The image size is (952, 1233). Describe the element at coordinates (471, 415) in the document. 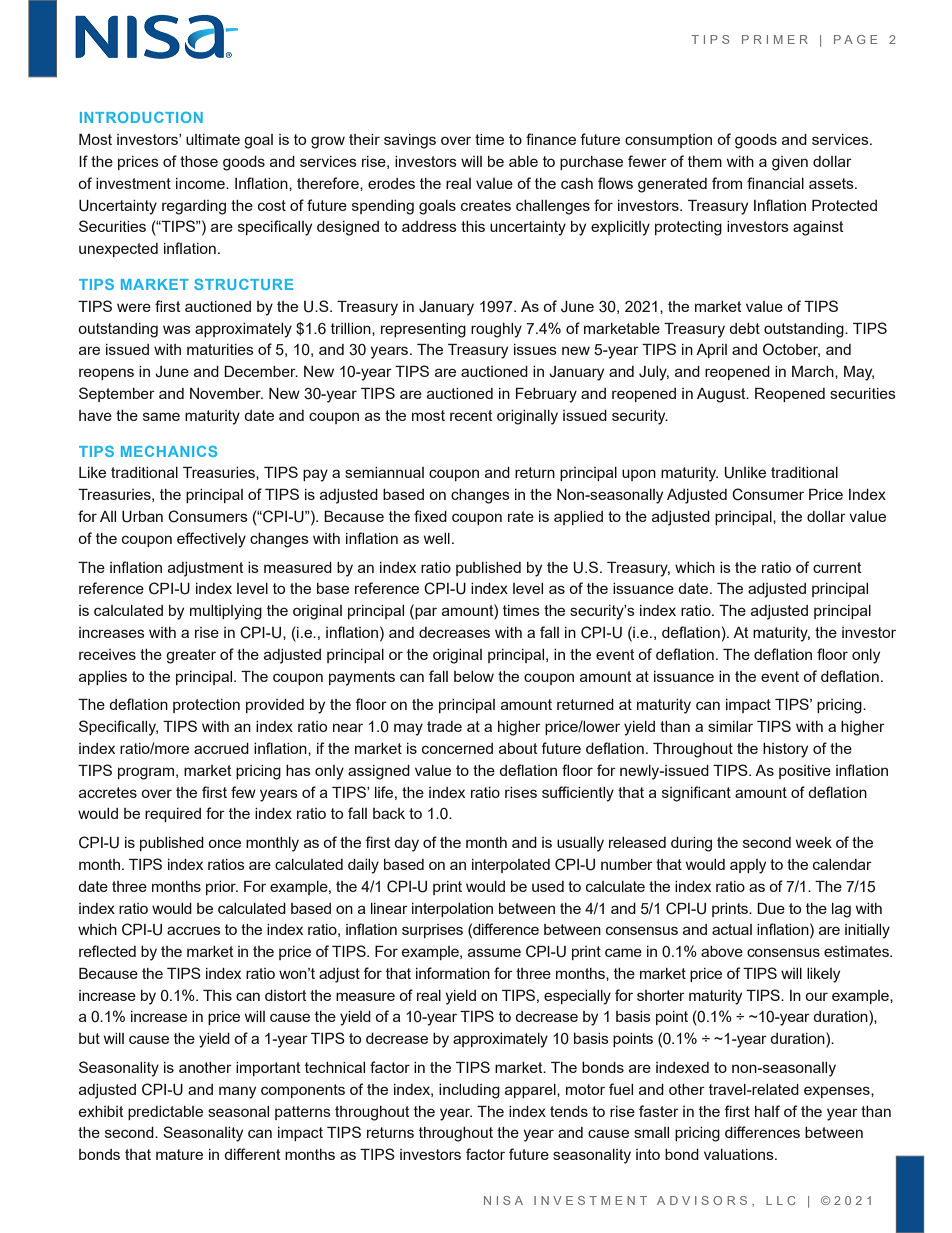

I see `recent` at that location.
